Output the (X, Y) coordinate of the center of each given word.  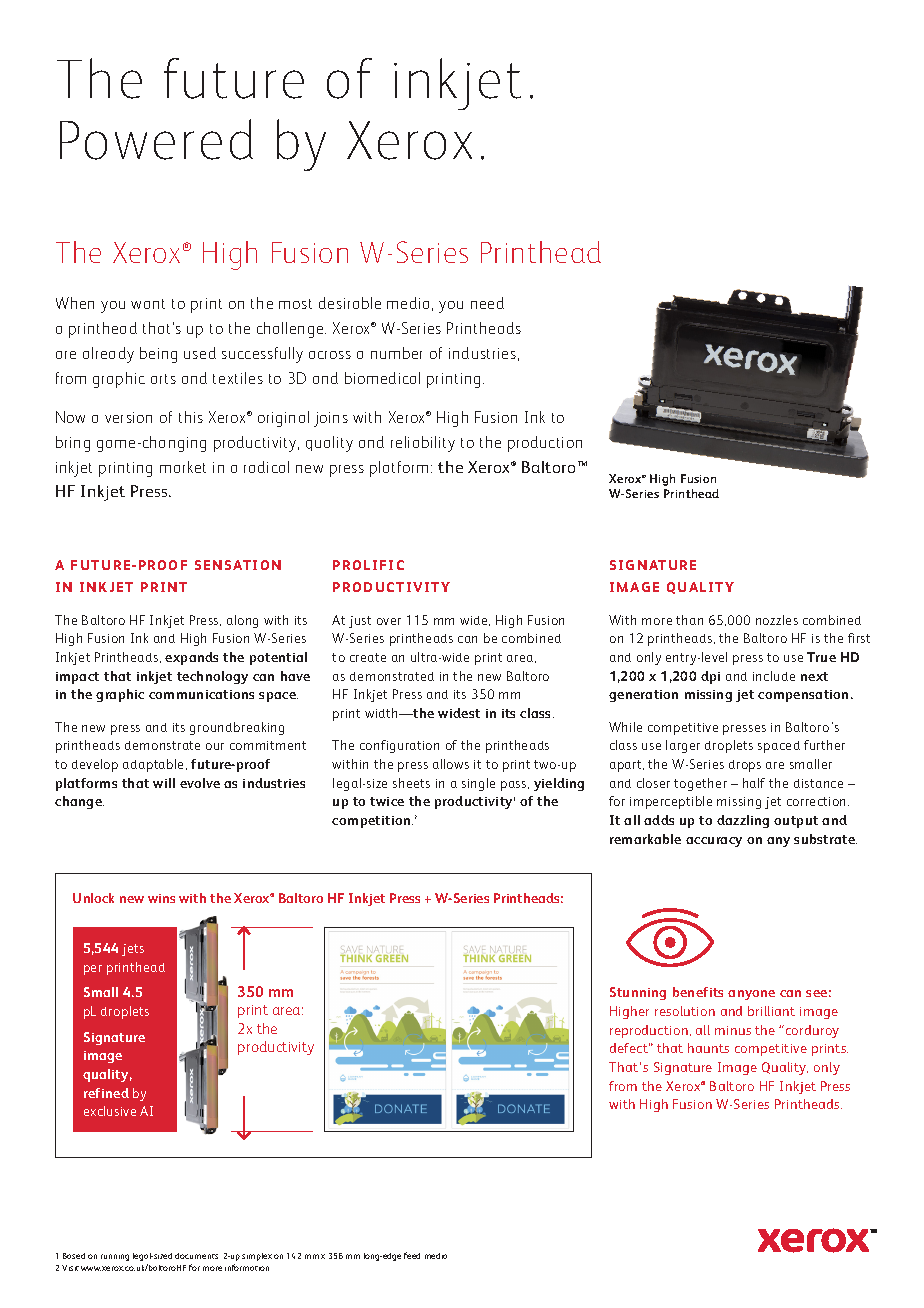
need (487, 303)
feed (412, 1255)
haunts (708, 1048)
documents (196, 1256)
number (396, 353)
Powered (156, 139)
